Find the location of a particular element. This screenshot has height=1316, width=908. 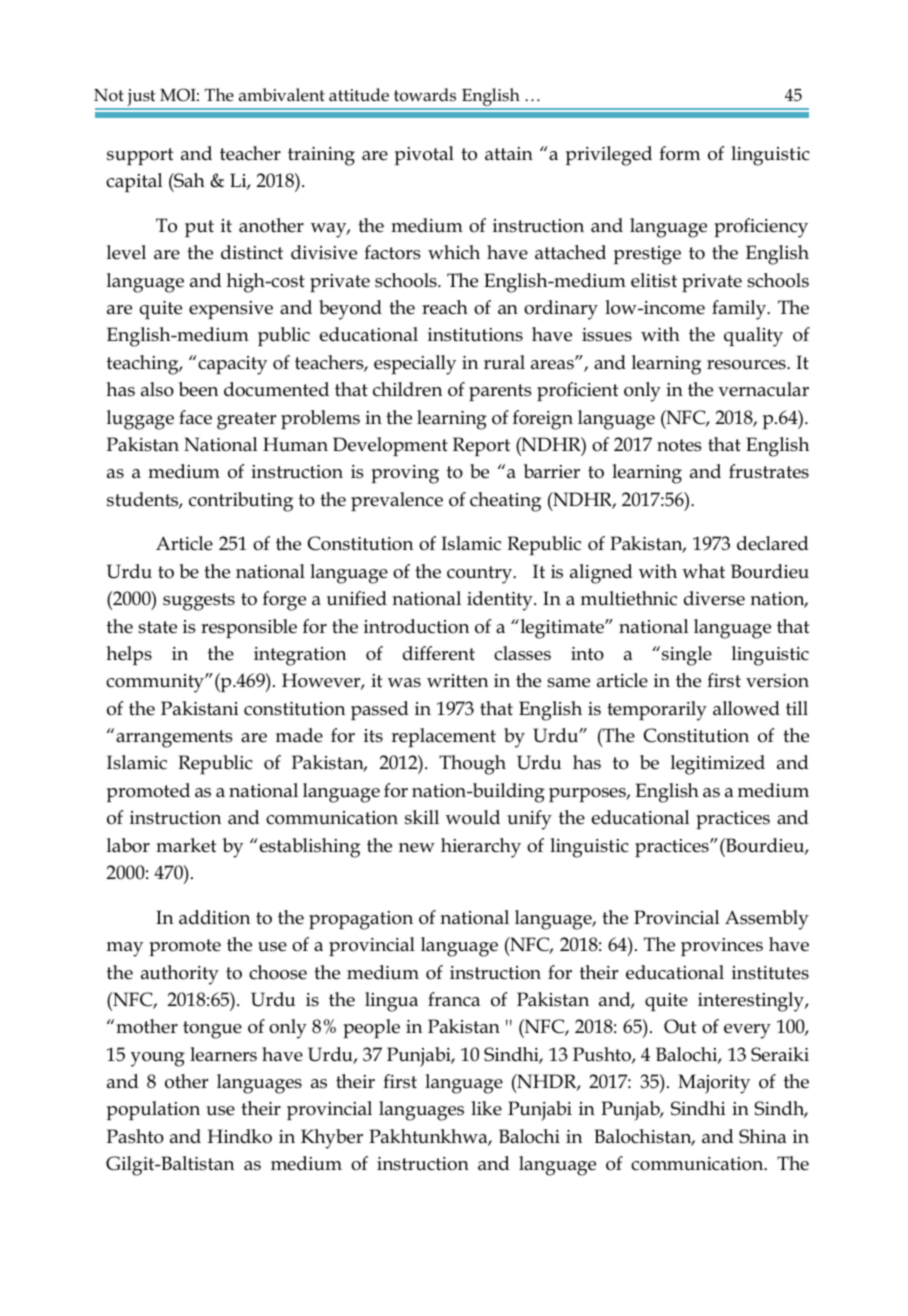

diverse is located at coordinates (714, 598).
